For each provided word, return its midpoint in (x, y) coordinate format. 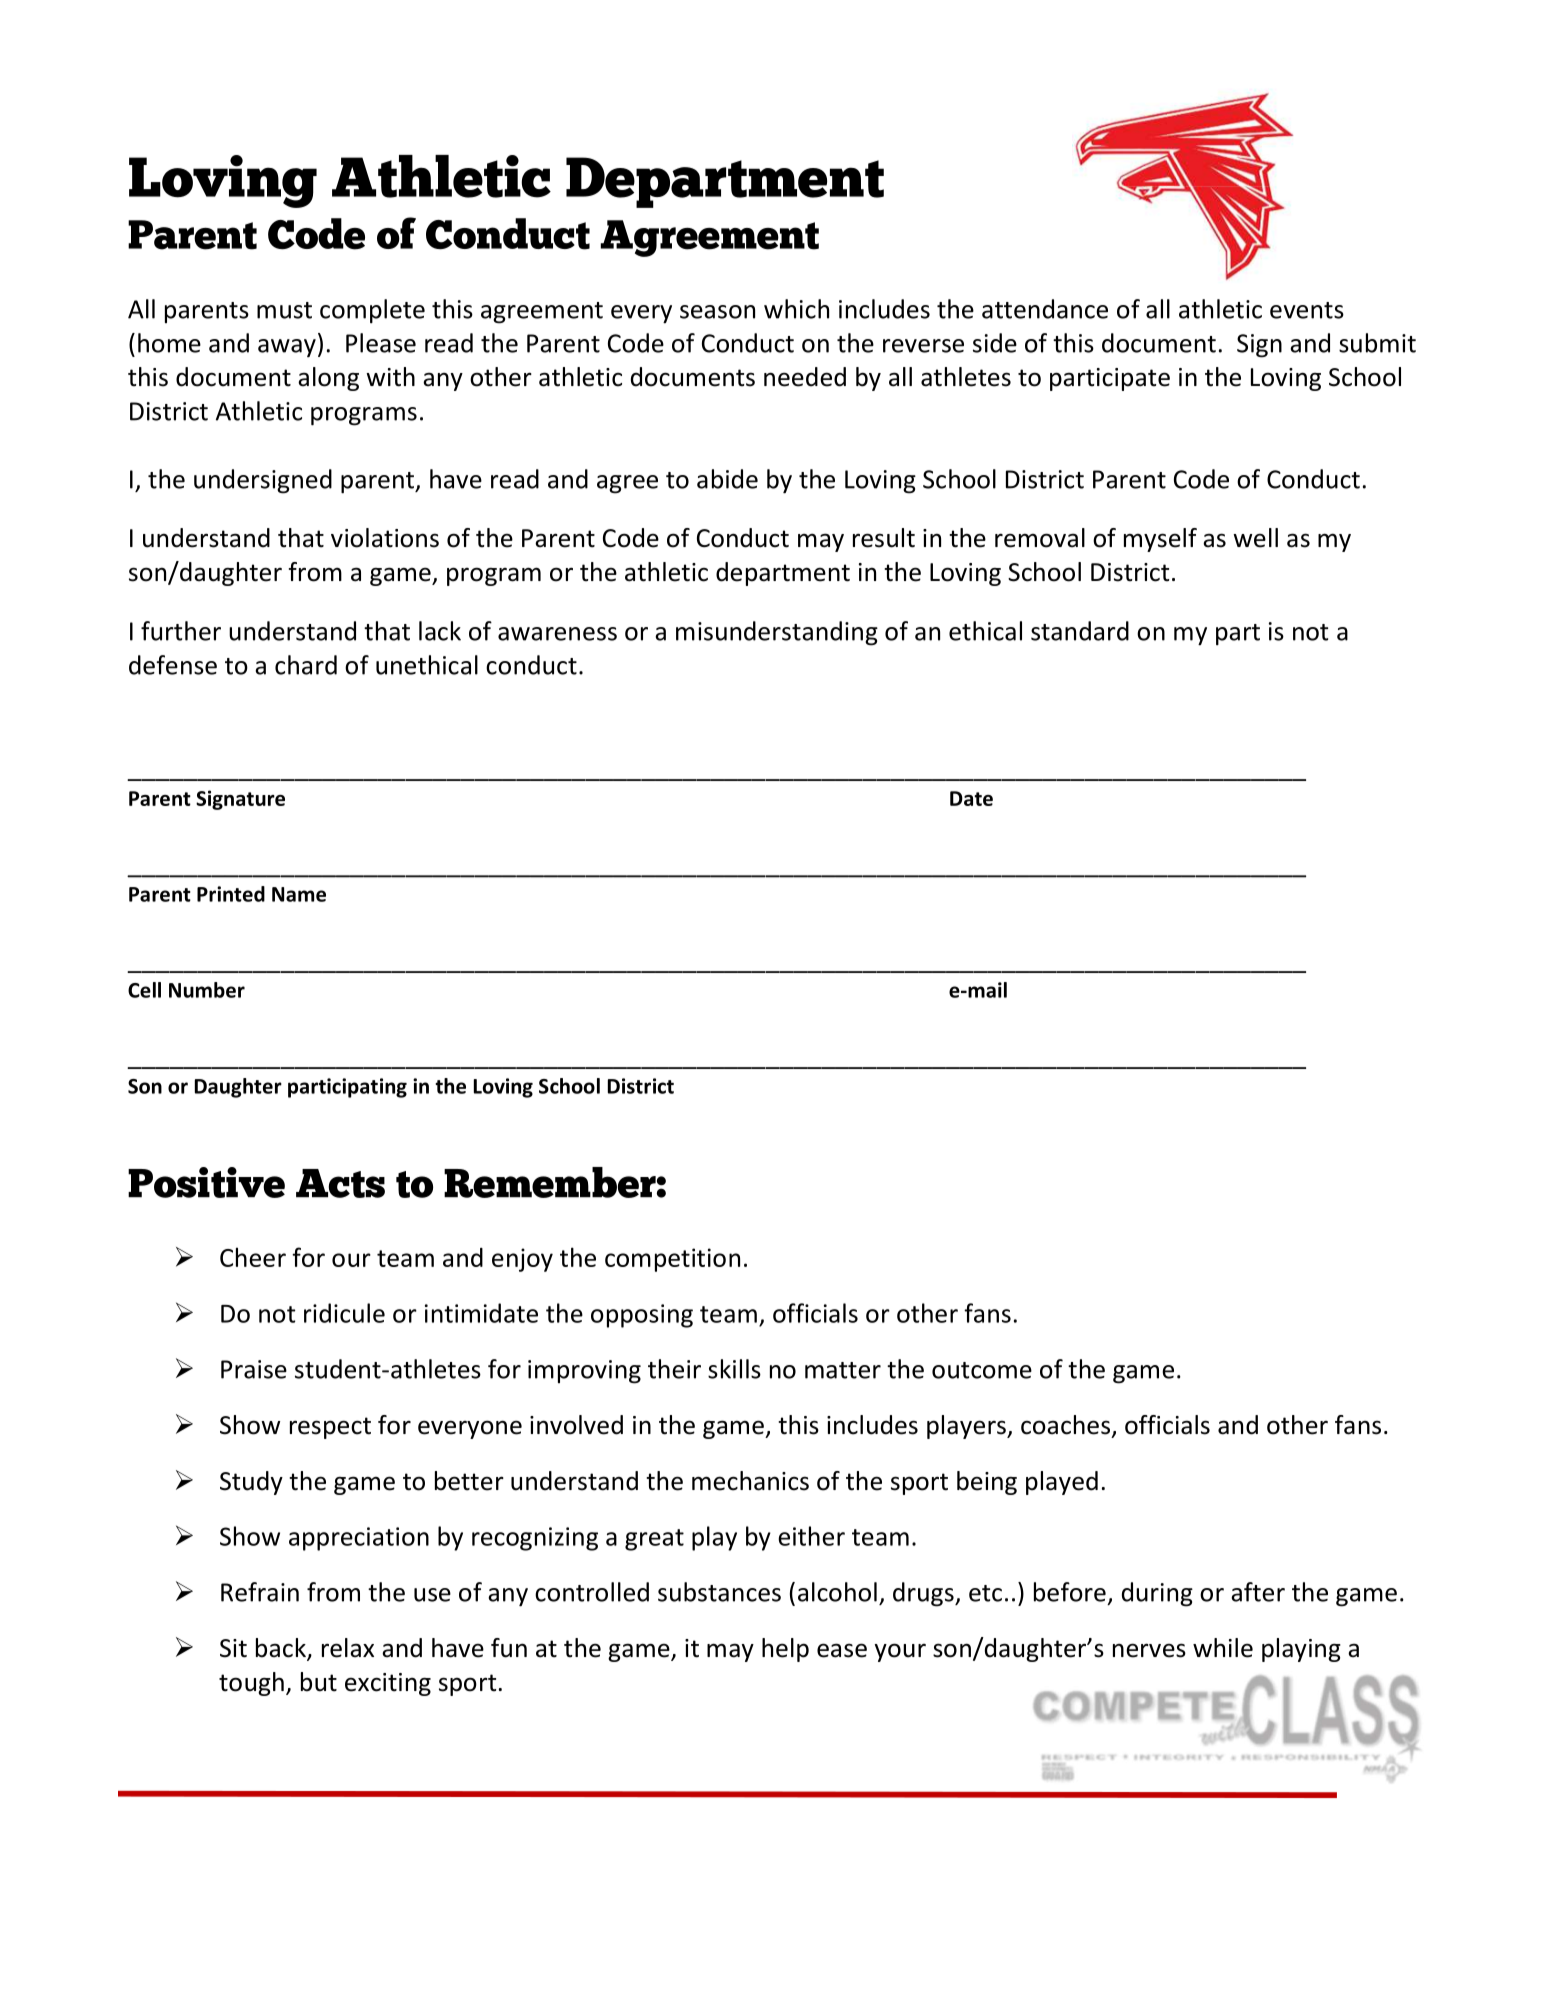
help (785, 1650)
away (287, 348)
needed (805, 377)
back (282, 1649)
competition (672, 1260)
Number (207, 990)
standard (1080, 631)
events (1307, 310)
